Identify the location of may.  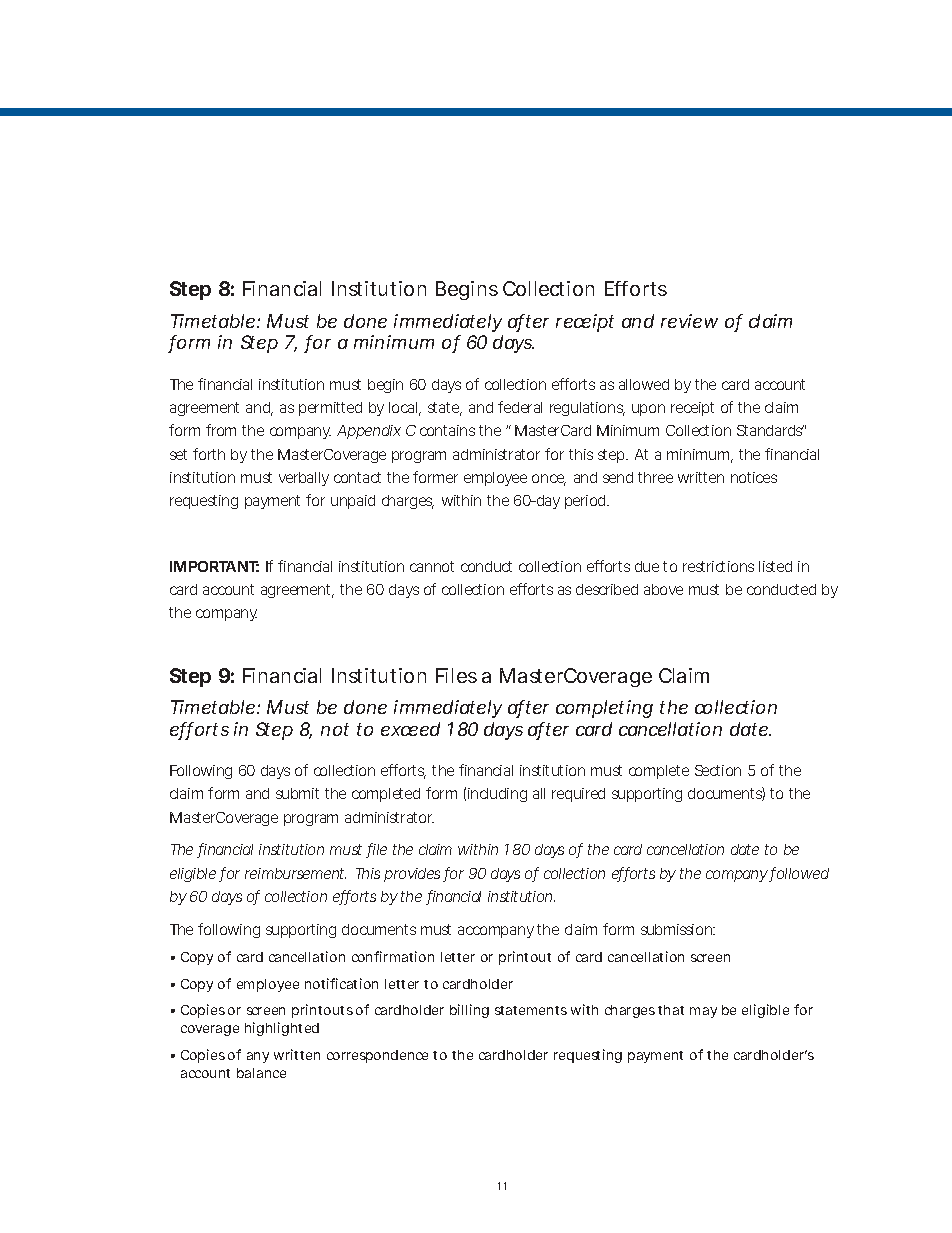
(703, 1012).
